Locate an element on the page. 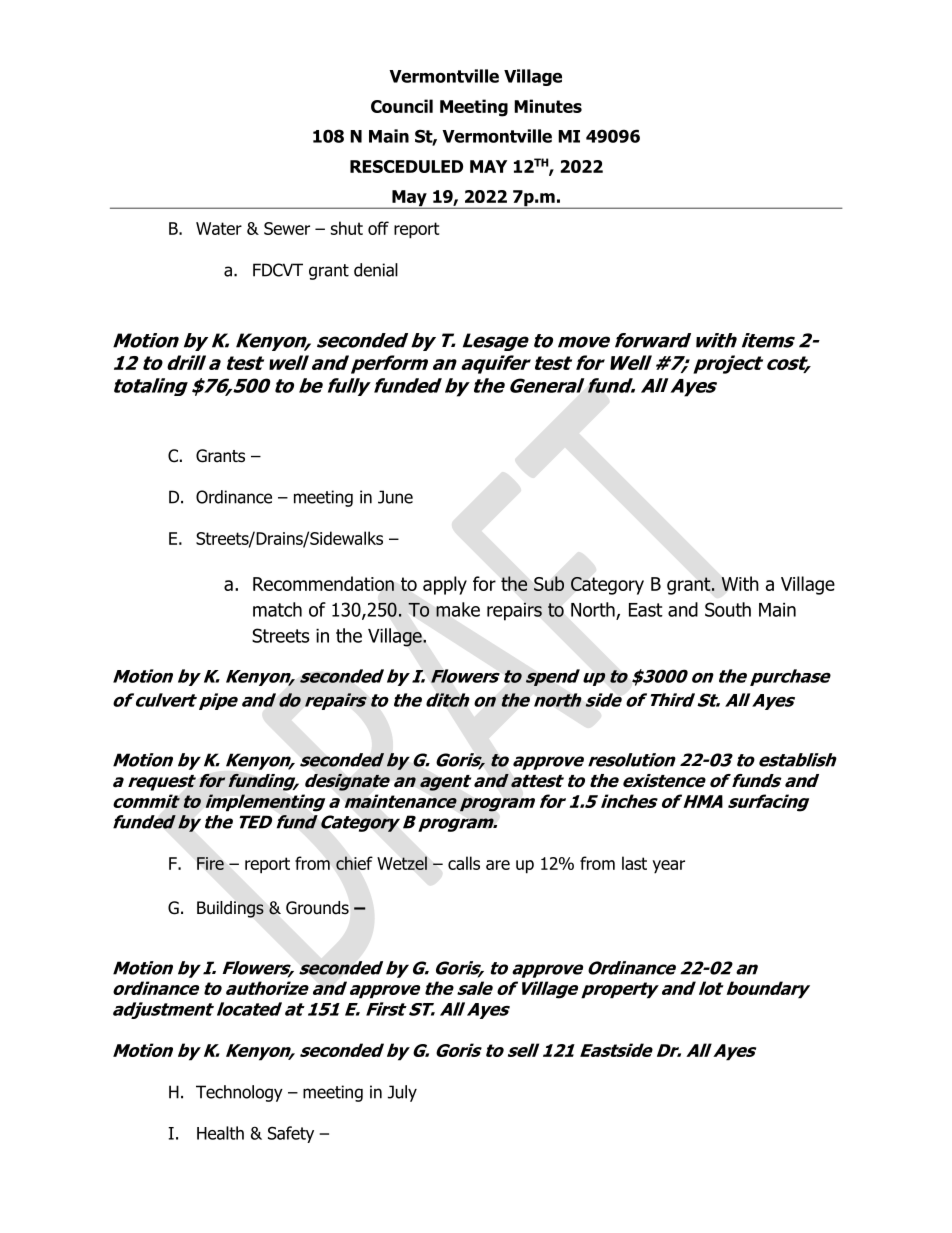 The image size is (952, 1233). Minutes is located at coordinates (548, 106).
